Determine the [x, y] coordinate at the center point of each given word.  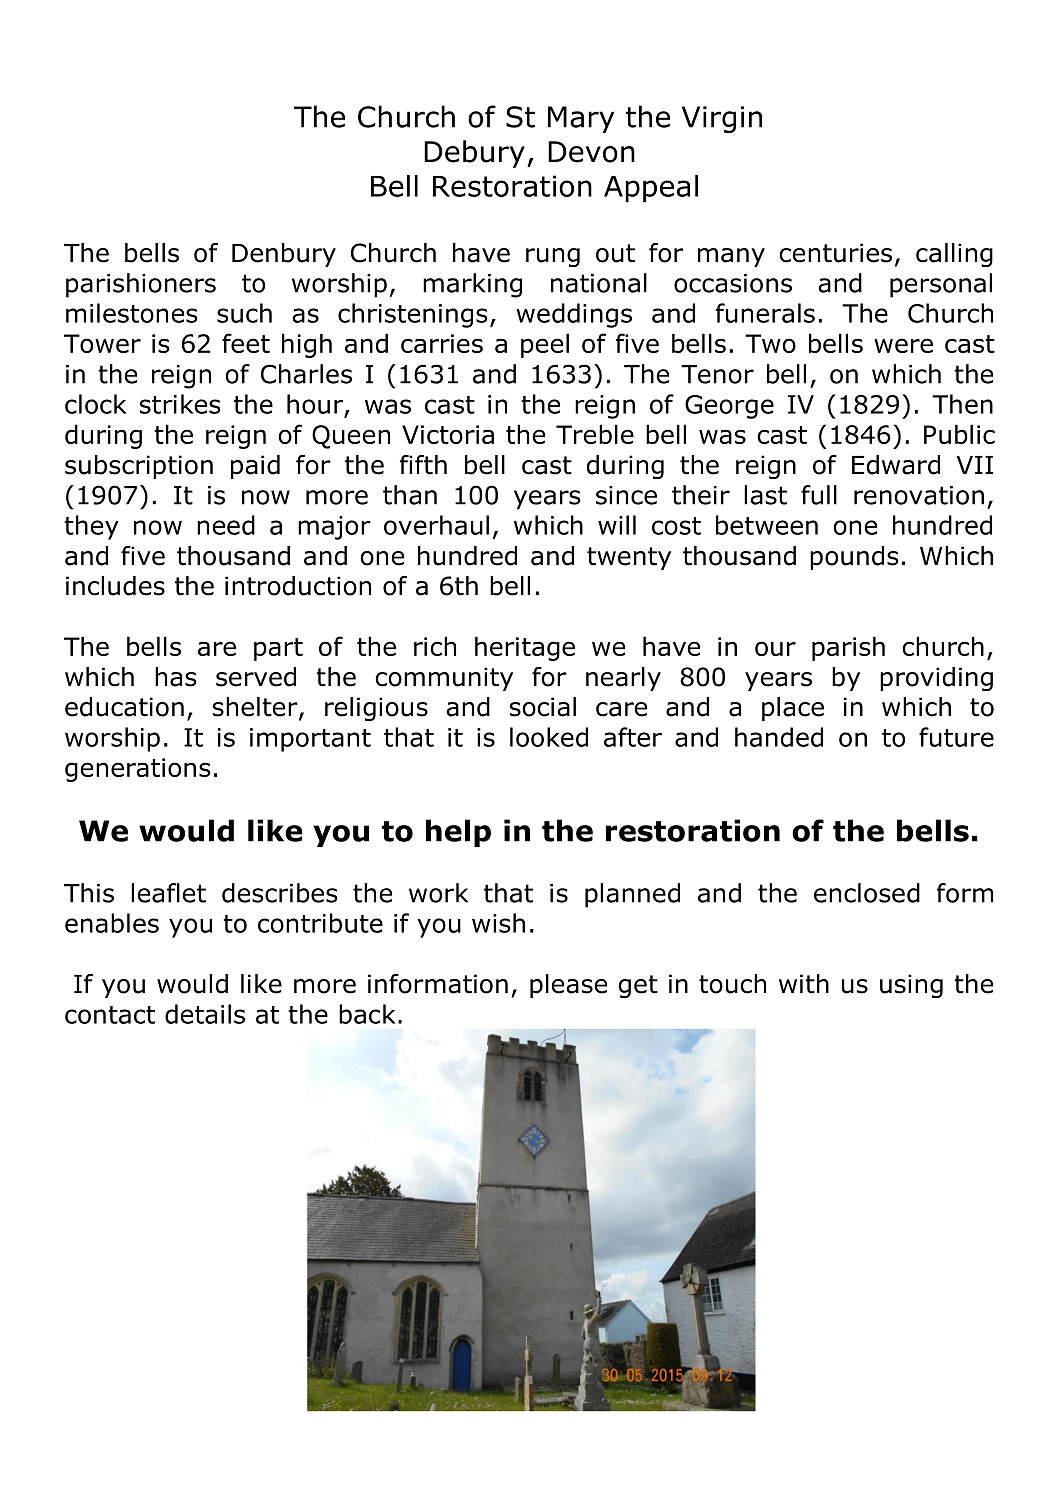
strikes [180, 404]
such [244, 313]
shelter [256, 708]
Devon [591, 152]
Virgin [722, 119]
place [793, 709]
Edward [896, 465]
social [543, 707]
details [205, 1014]
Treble [595, 434]
